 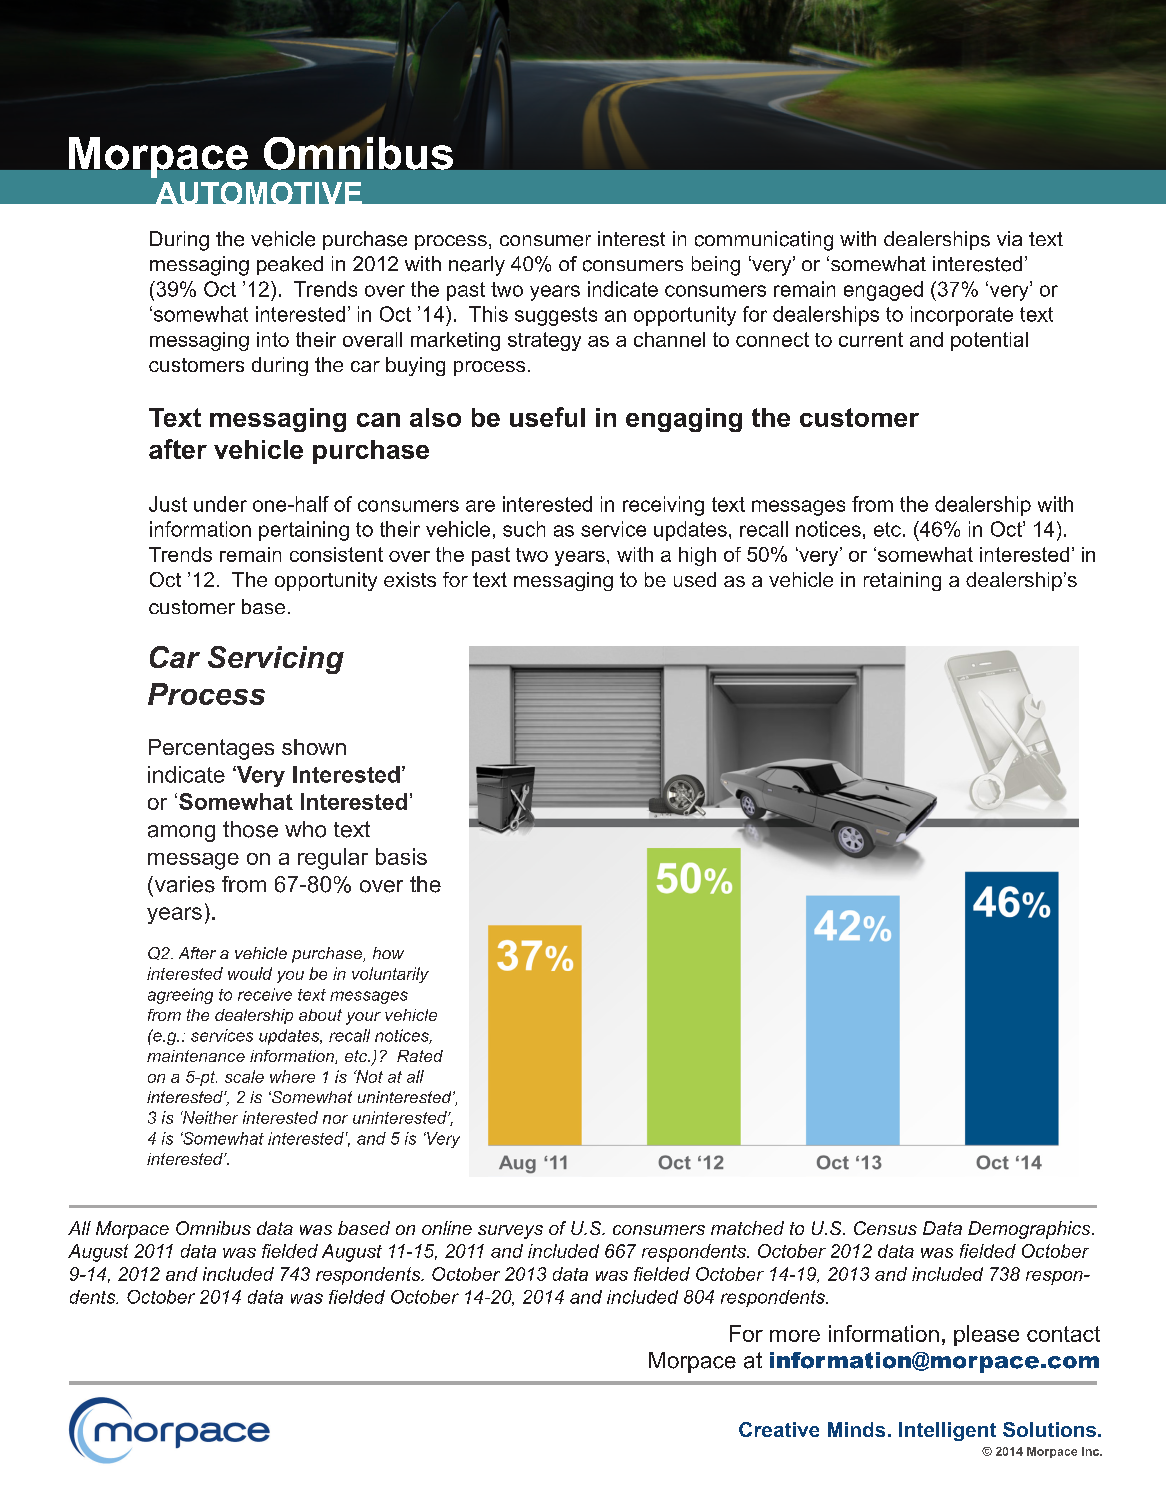 I want to click on Creative, so click(x=779, y=1429).
